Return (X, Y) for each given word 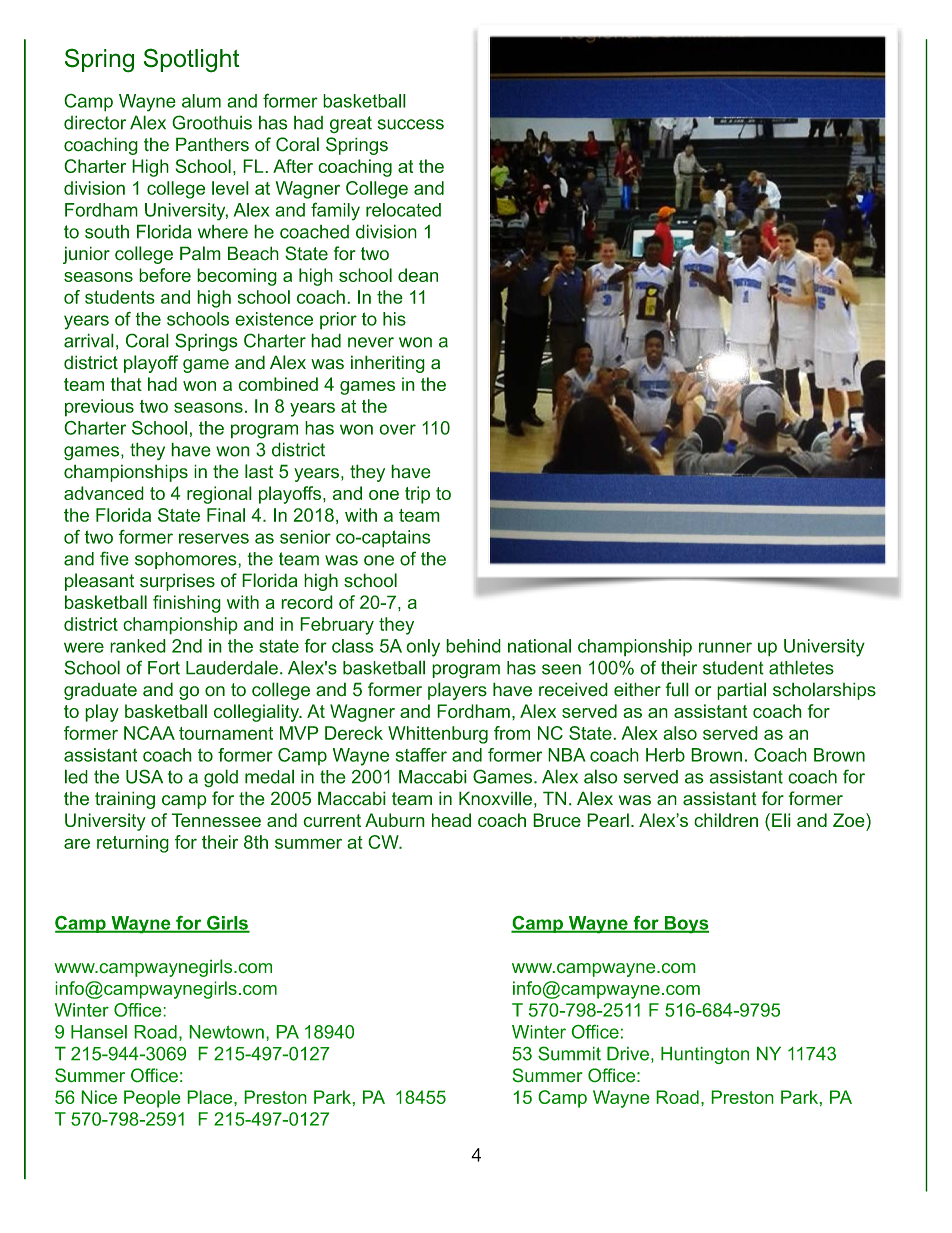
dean (418, 275)
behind (473, 646)
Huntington (705, 1055)
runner (725, 647)
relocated (403, 210)
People (152, 1099)
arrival (89, 340)
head (451, 820)
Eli (781, 820)
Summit (569, 1053)
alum (201, 101)
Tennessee (216, 820)
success (411, 124)
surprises (177, 582)
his (394, 319)
